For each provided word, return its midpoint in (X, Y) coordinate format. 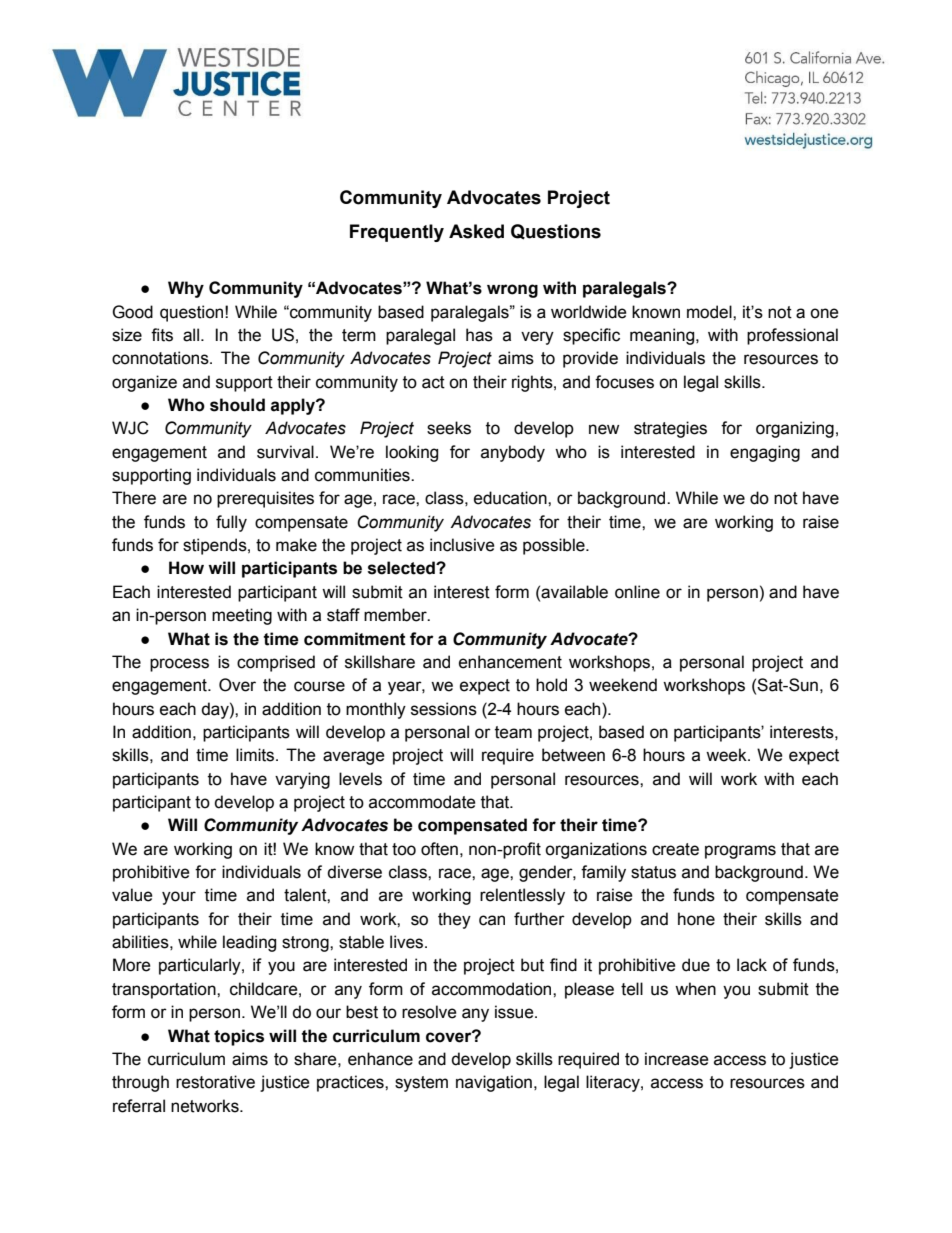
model (710, 312)
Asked (476, 231)
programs (740, 852)
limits (256, 755)
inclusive (462, 545)
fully (231, 523)
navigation (494, 1083)
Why (186, 289)
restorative (215, 1082)
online (637, 592)
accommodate (422, 802)
